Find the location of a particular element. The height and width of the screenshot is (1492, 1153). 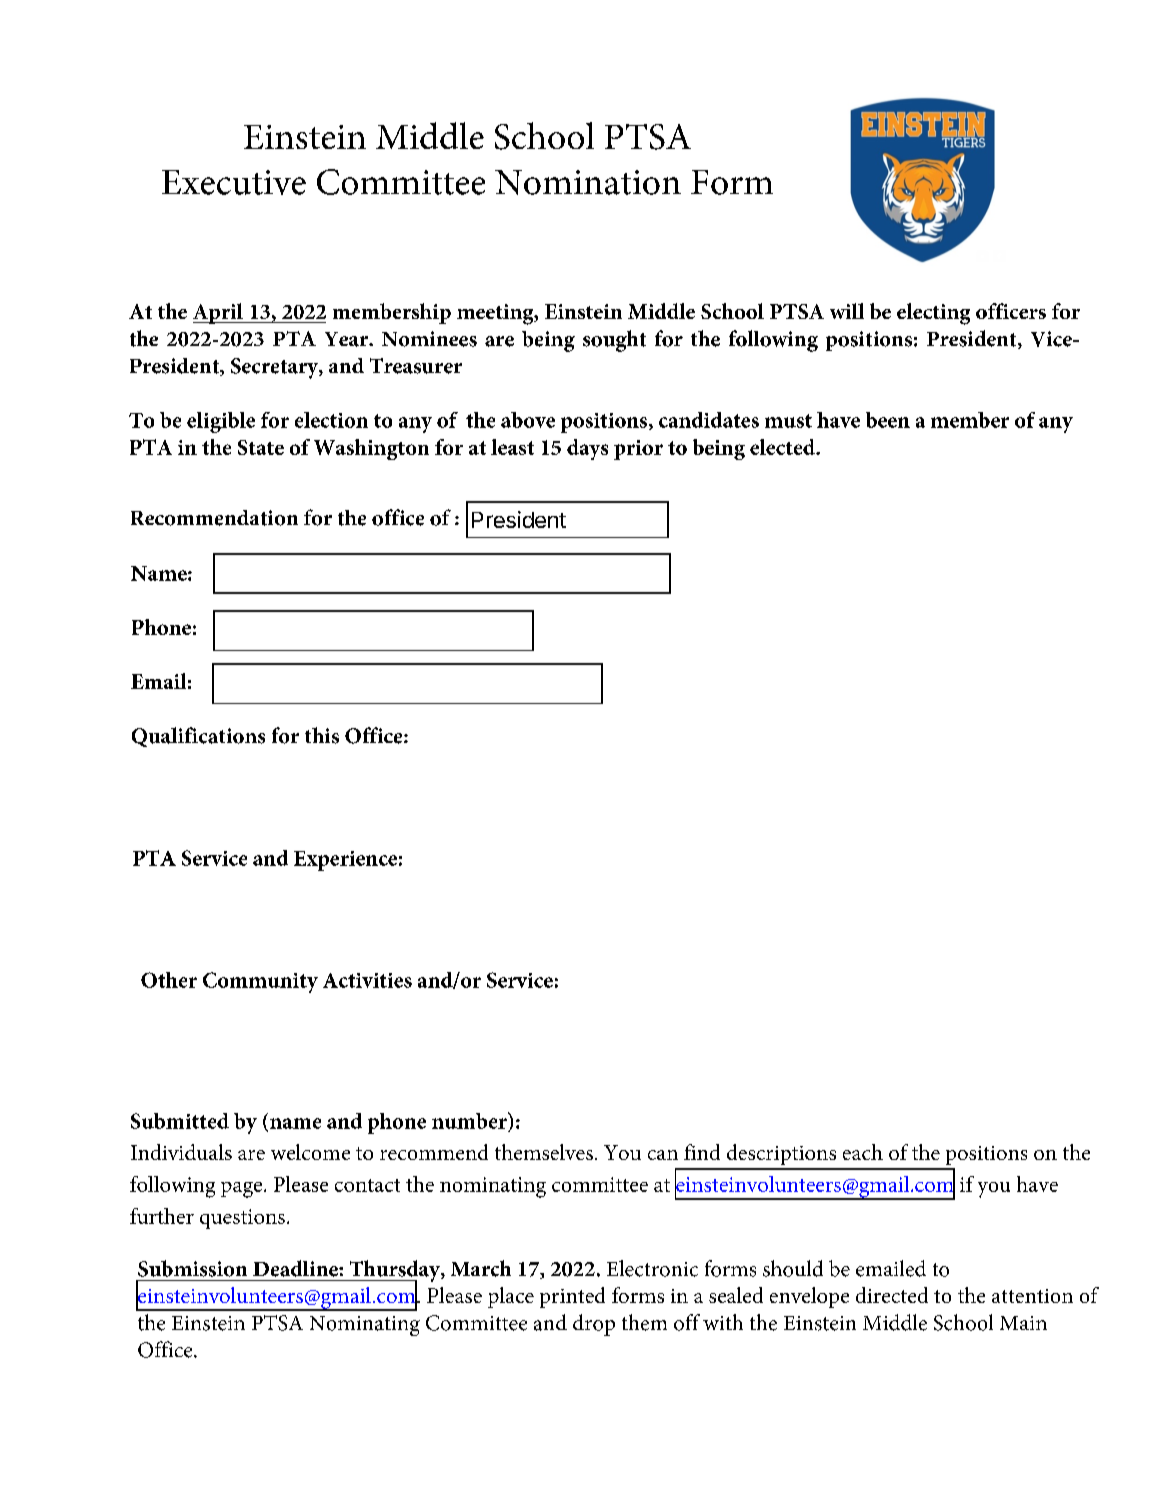

Deadline is located at coordinates (296, 1268).
